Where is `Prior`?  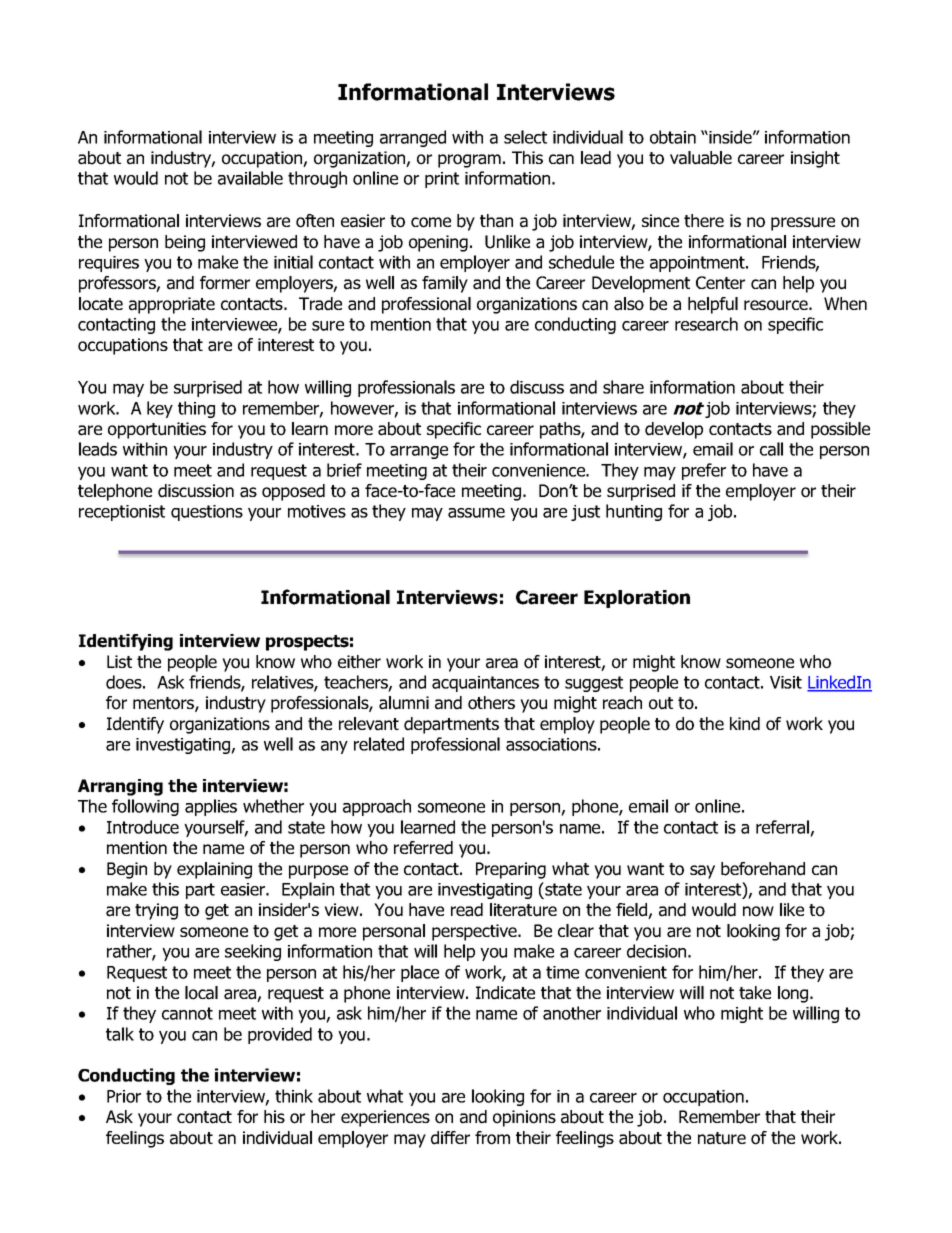
Prior is located at coordinates (124, 1096).
